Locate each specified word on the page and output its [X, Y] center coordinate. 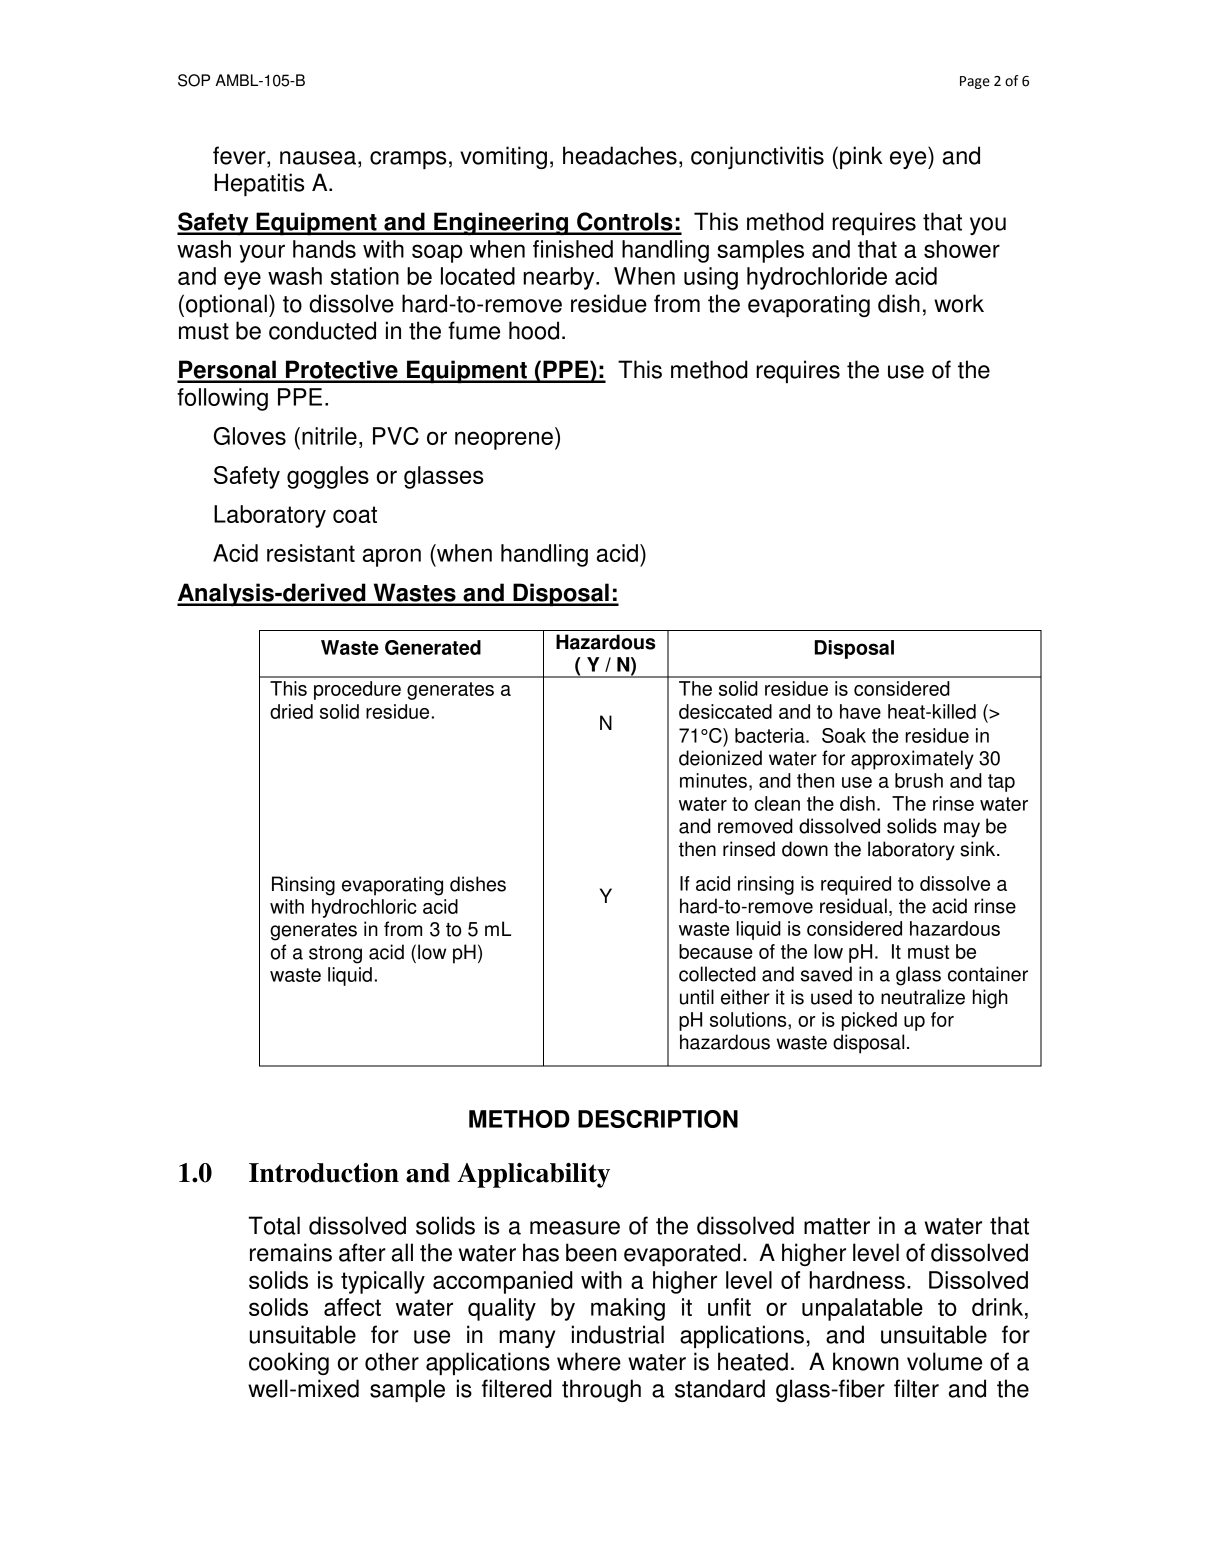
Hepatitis [259, 184]
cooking [289, 1363]
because [716, 951]
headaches [620, 155]
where [589, 1361]
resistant [311, 553]
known [866, 1361]
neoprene [504, 440]
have [860, 711]
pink [861, 157]
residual [853, 906]
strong [335, 955]
